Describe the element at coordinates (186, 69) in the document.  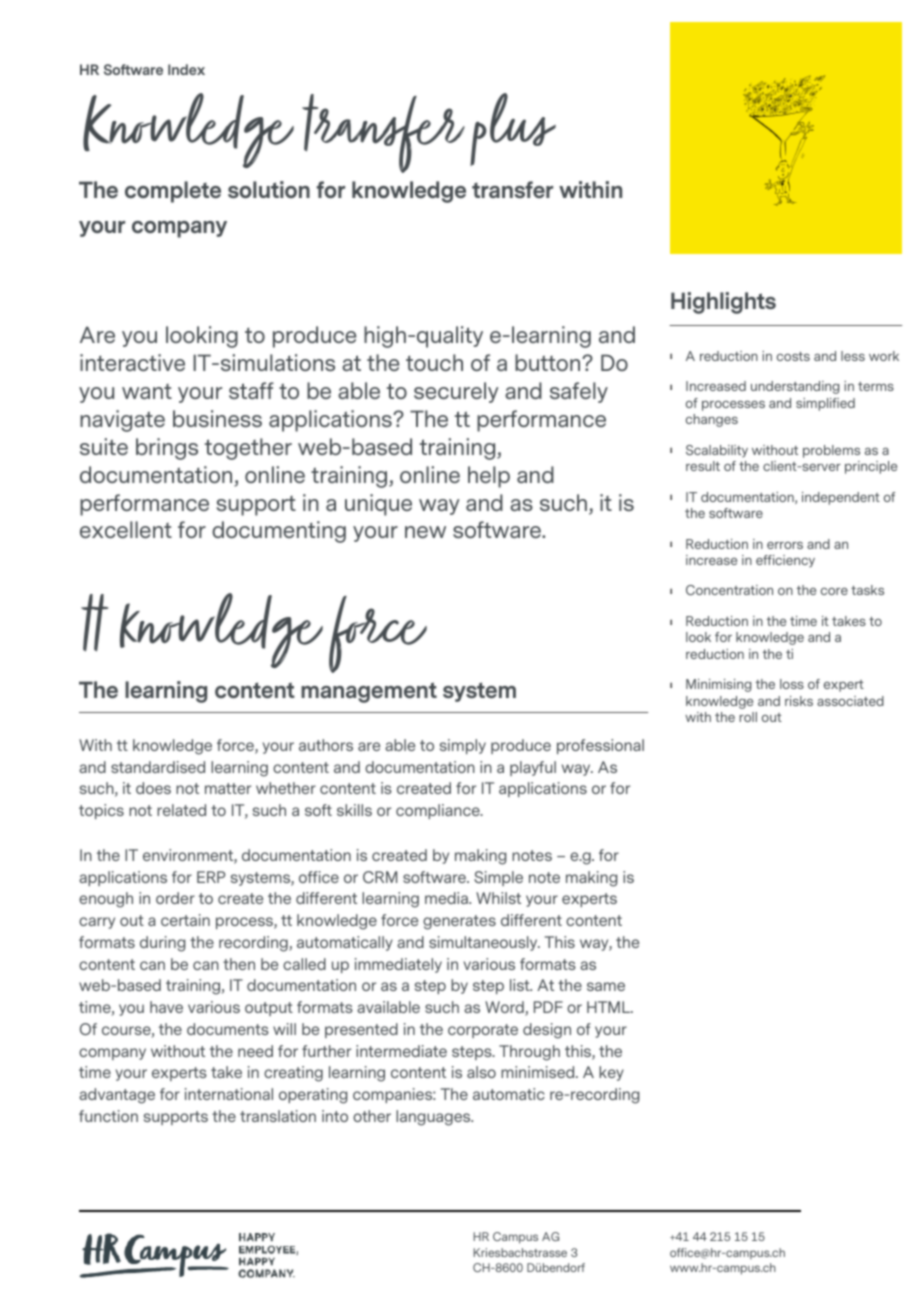
I see `Index` at that location.
